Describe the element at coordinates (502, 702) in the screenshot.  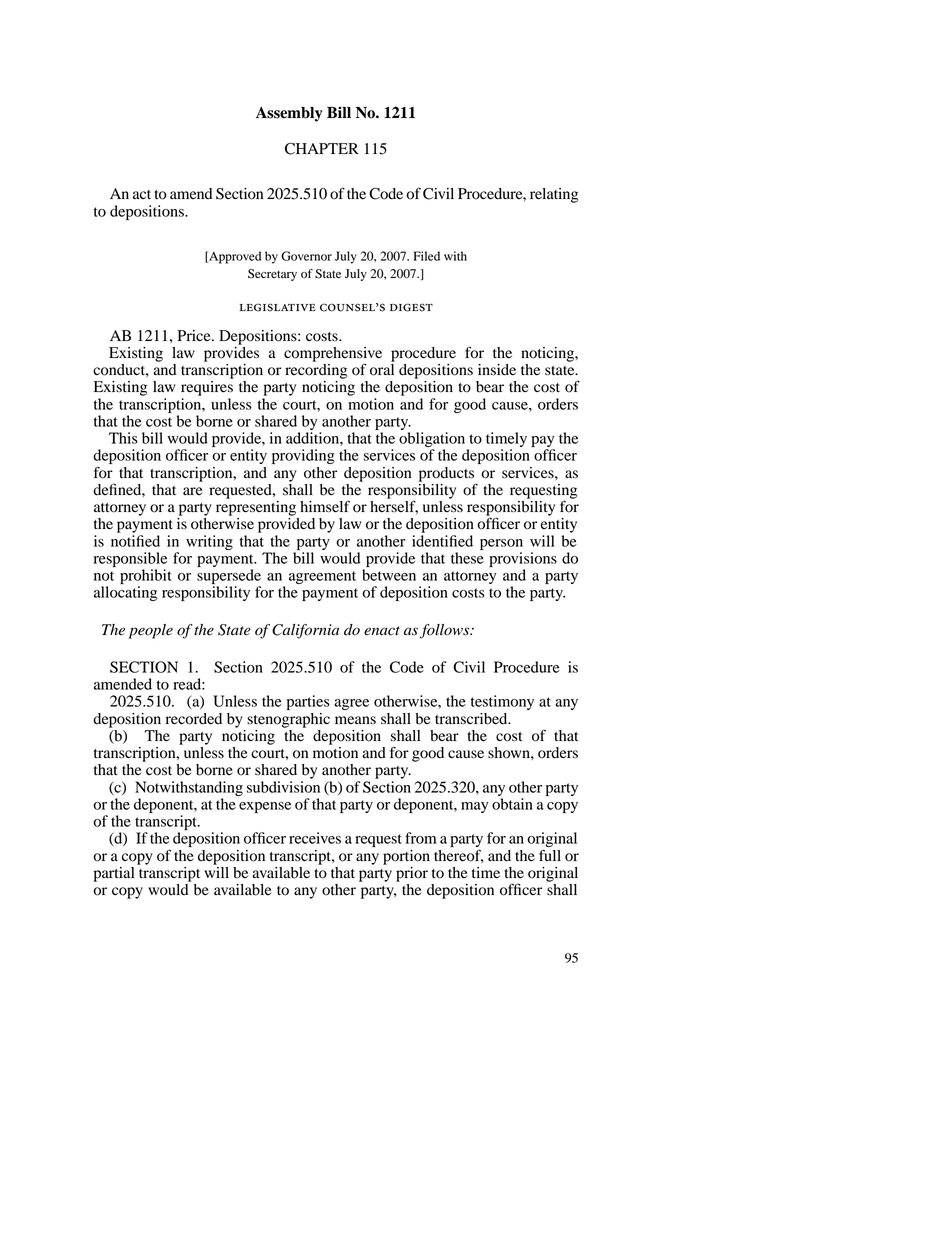
I see `testimony` at that location.
